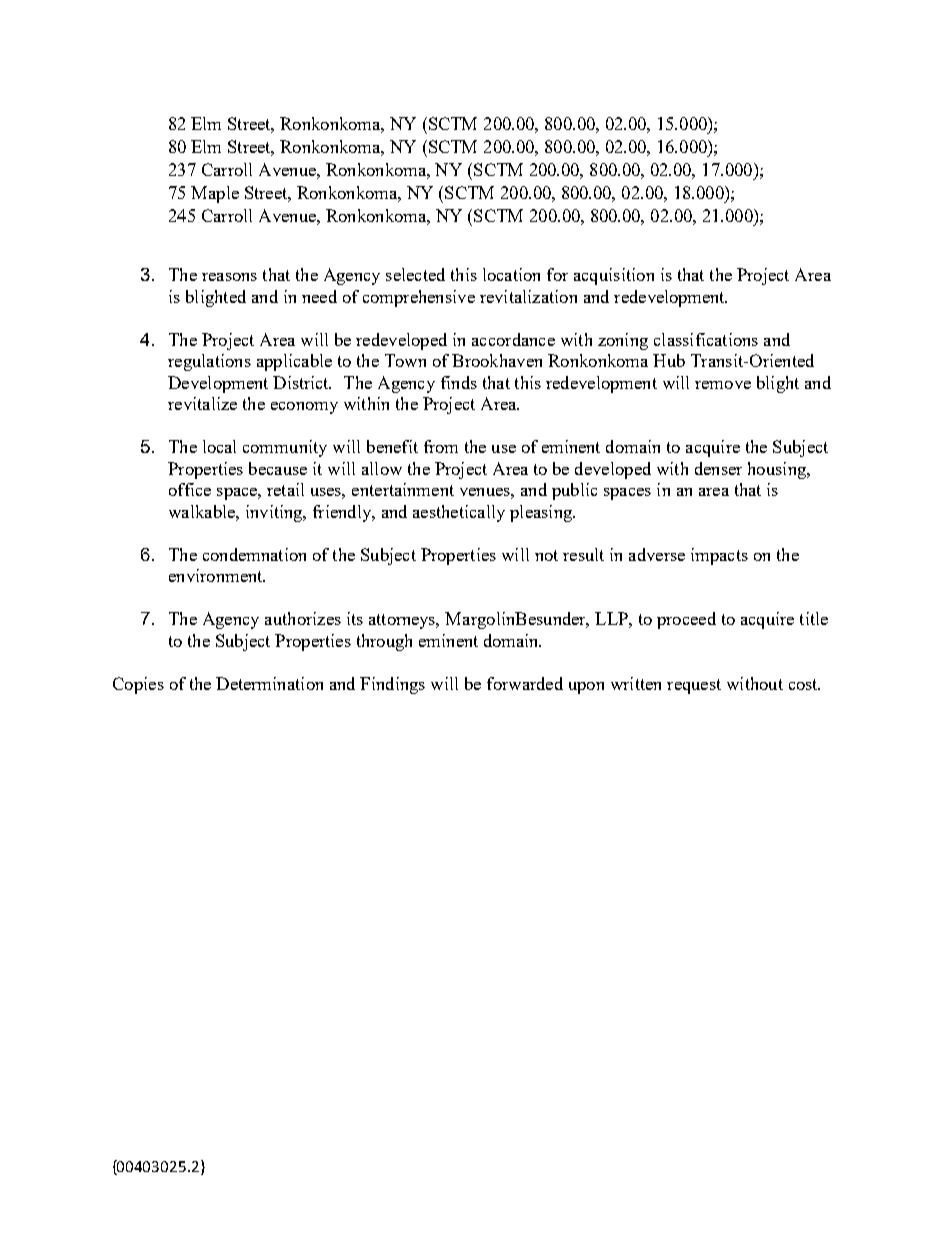 Image resolution: width=952 pixels, height=1233 pixels. What do you see at coordinates (209, 362) in the screenshot?
I see `regulations` at bounding box center [209, 362].
